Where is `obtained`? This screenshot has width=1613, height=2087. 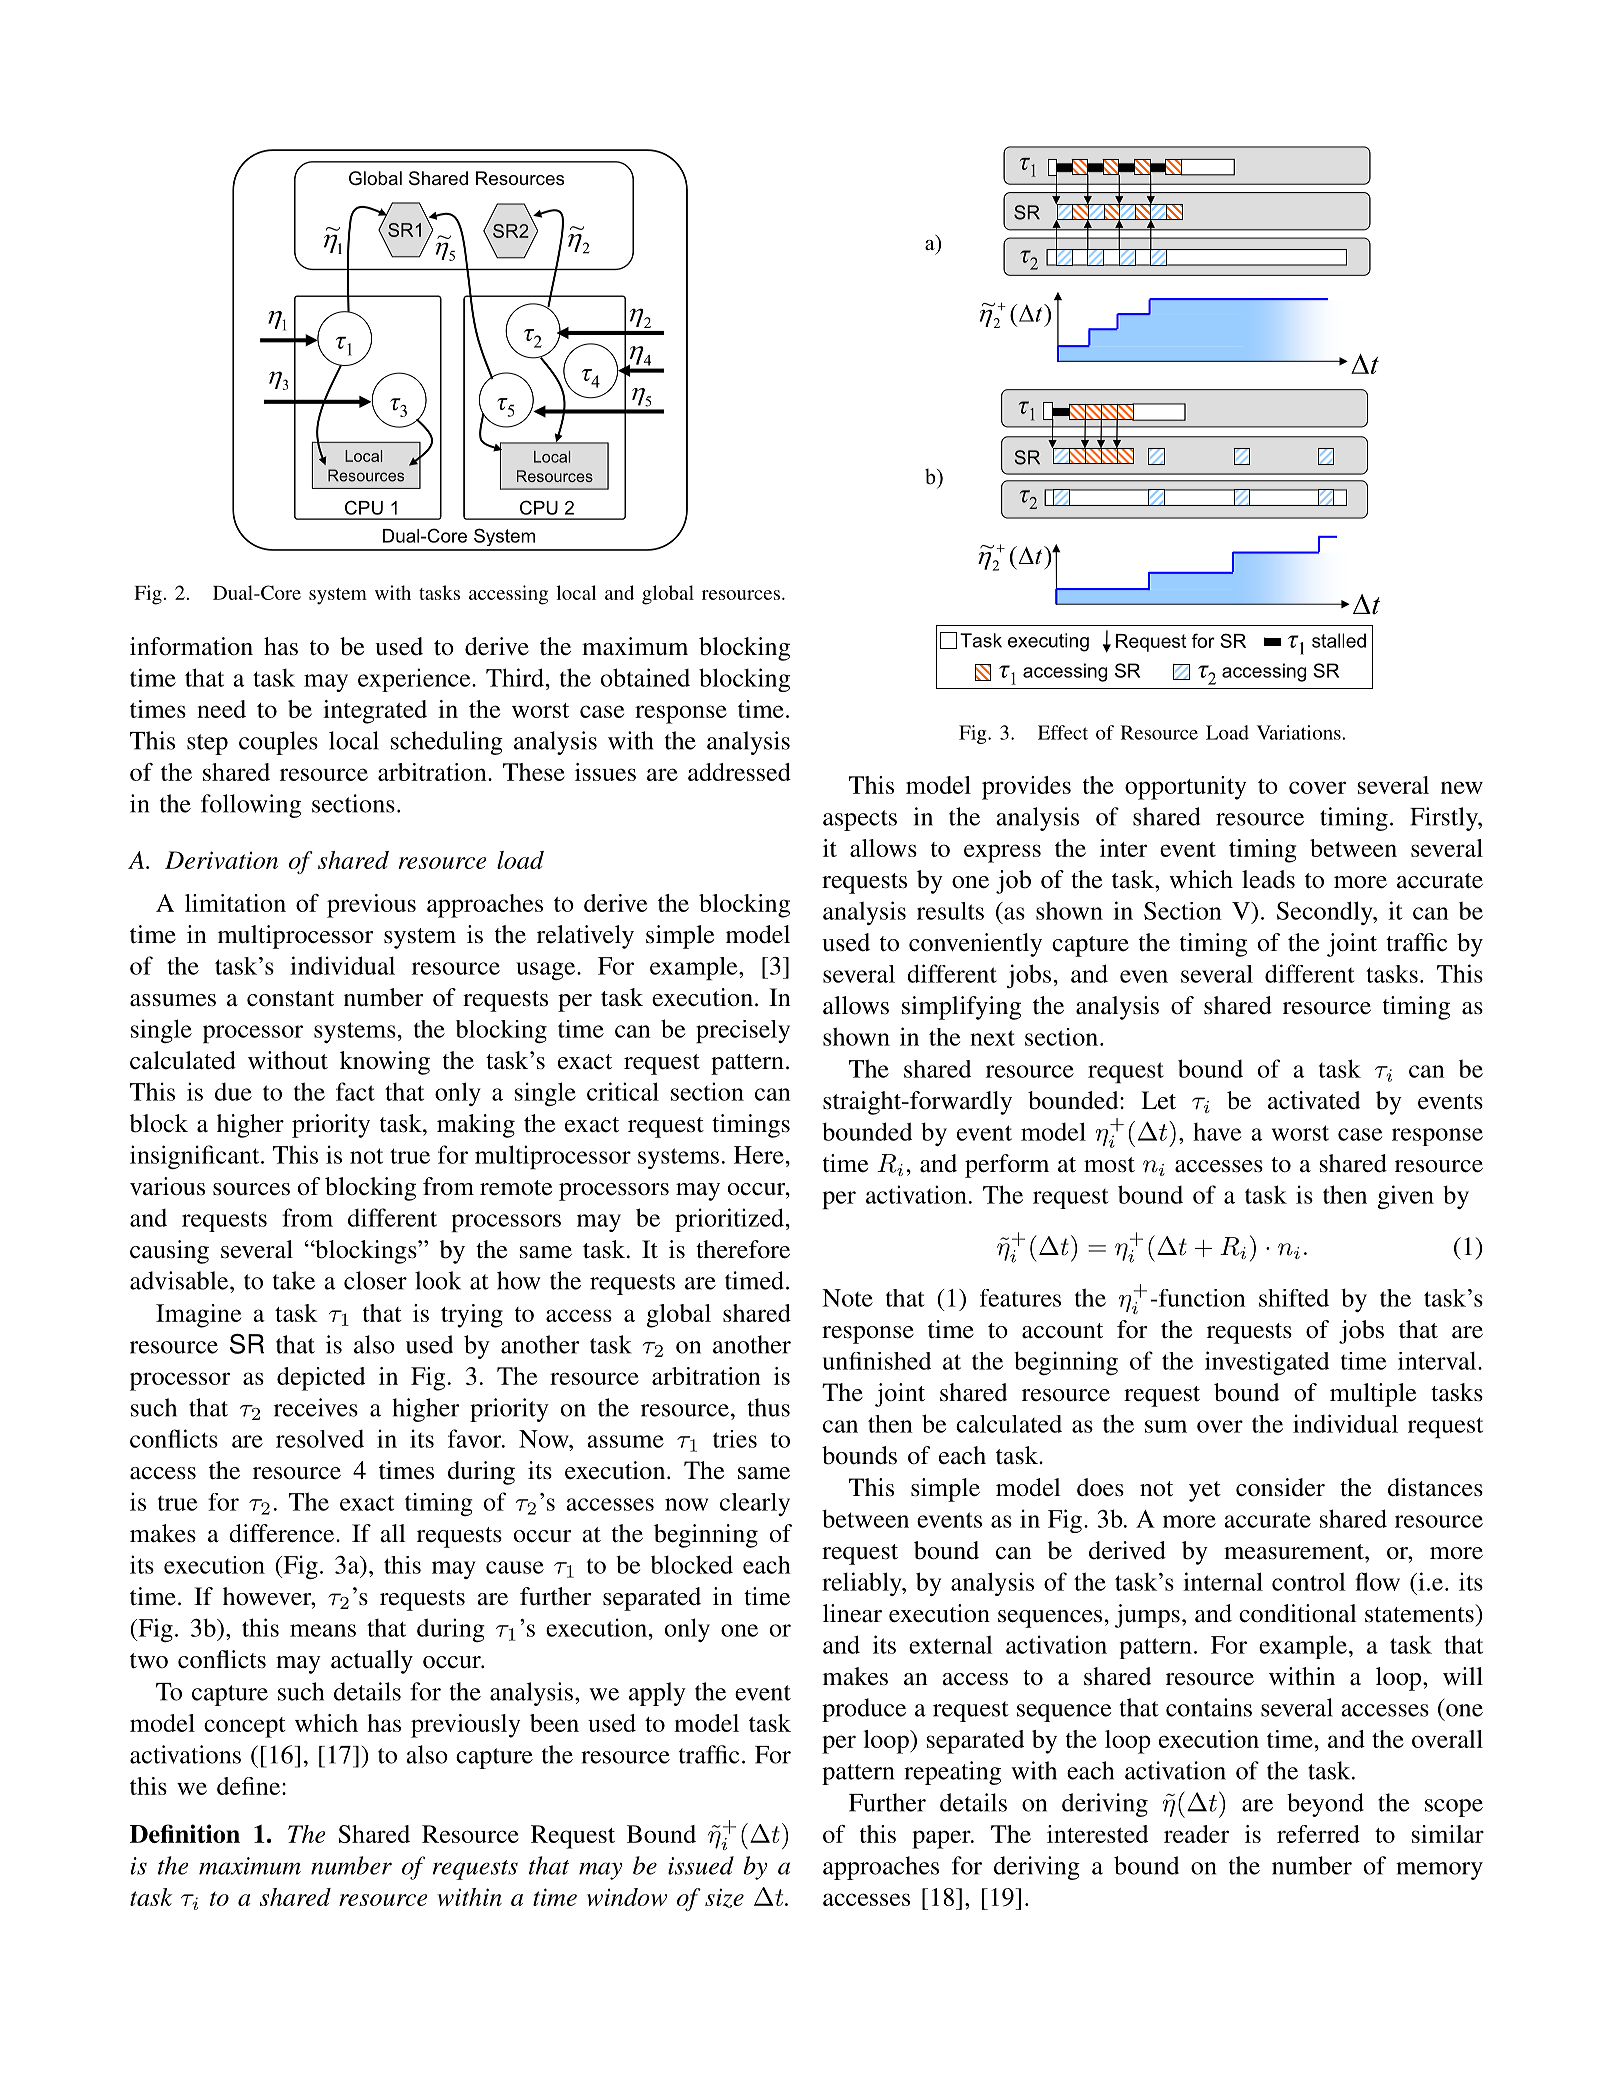
obtained is located at coordinates (645, 677).
